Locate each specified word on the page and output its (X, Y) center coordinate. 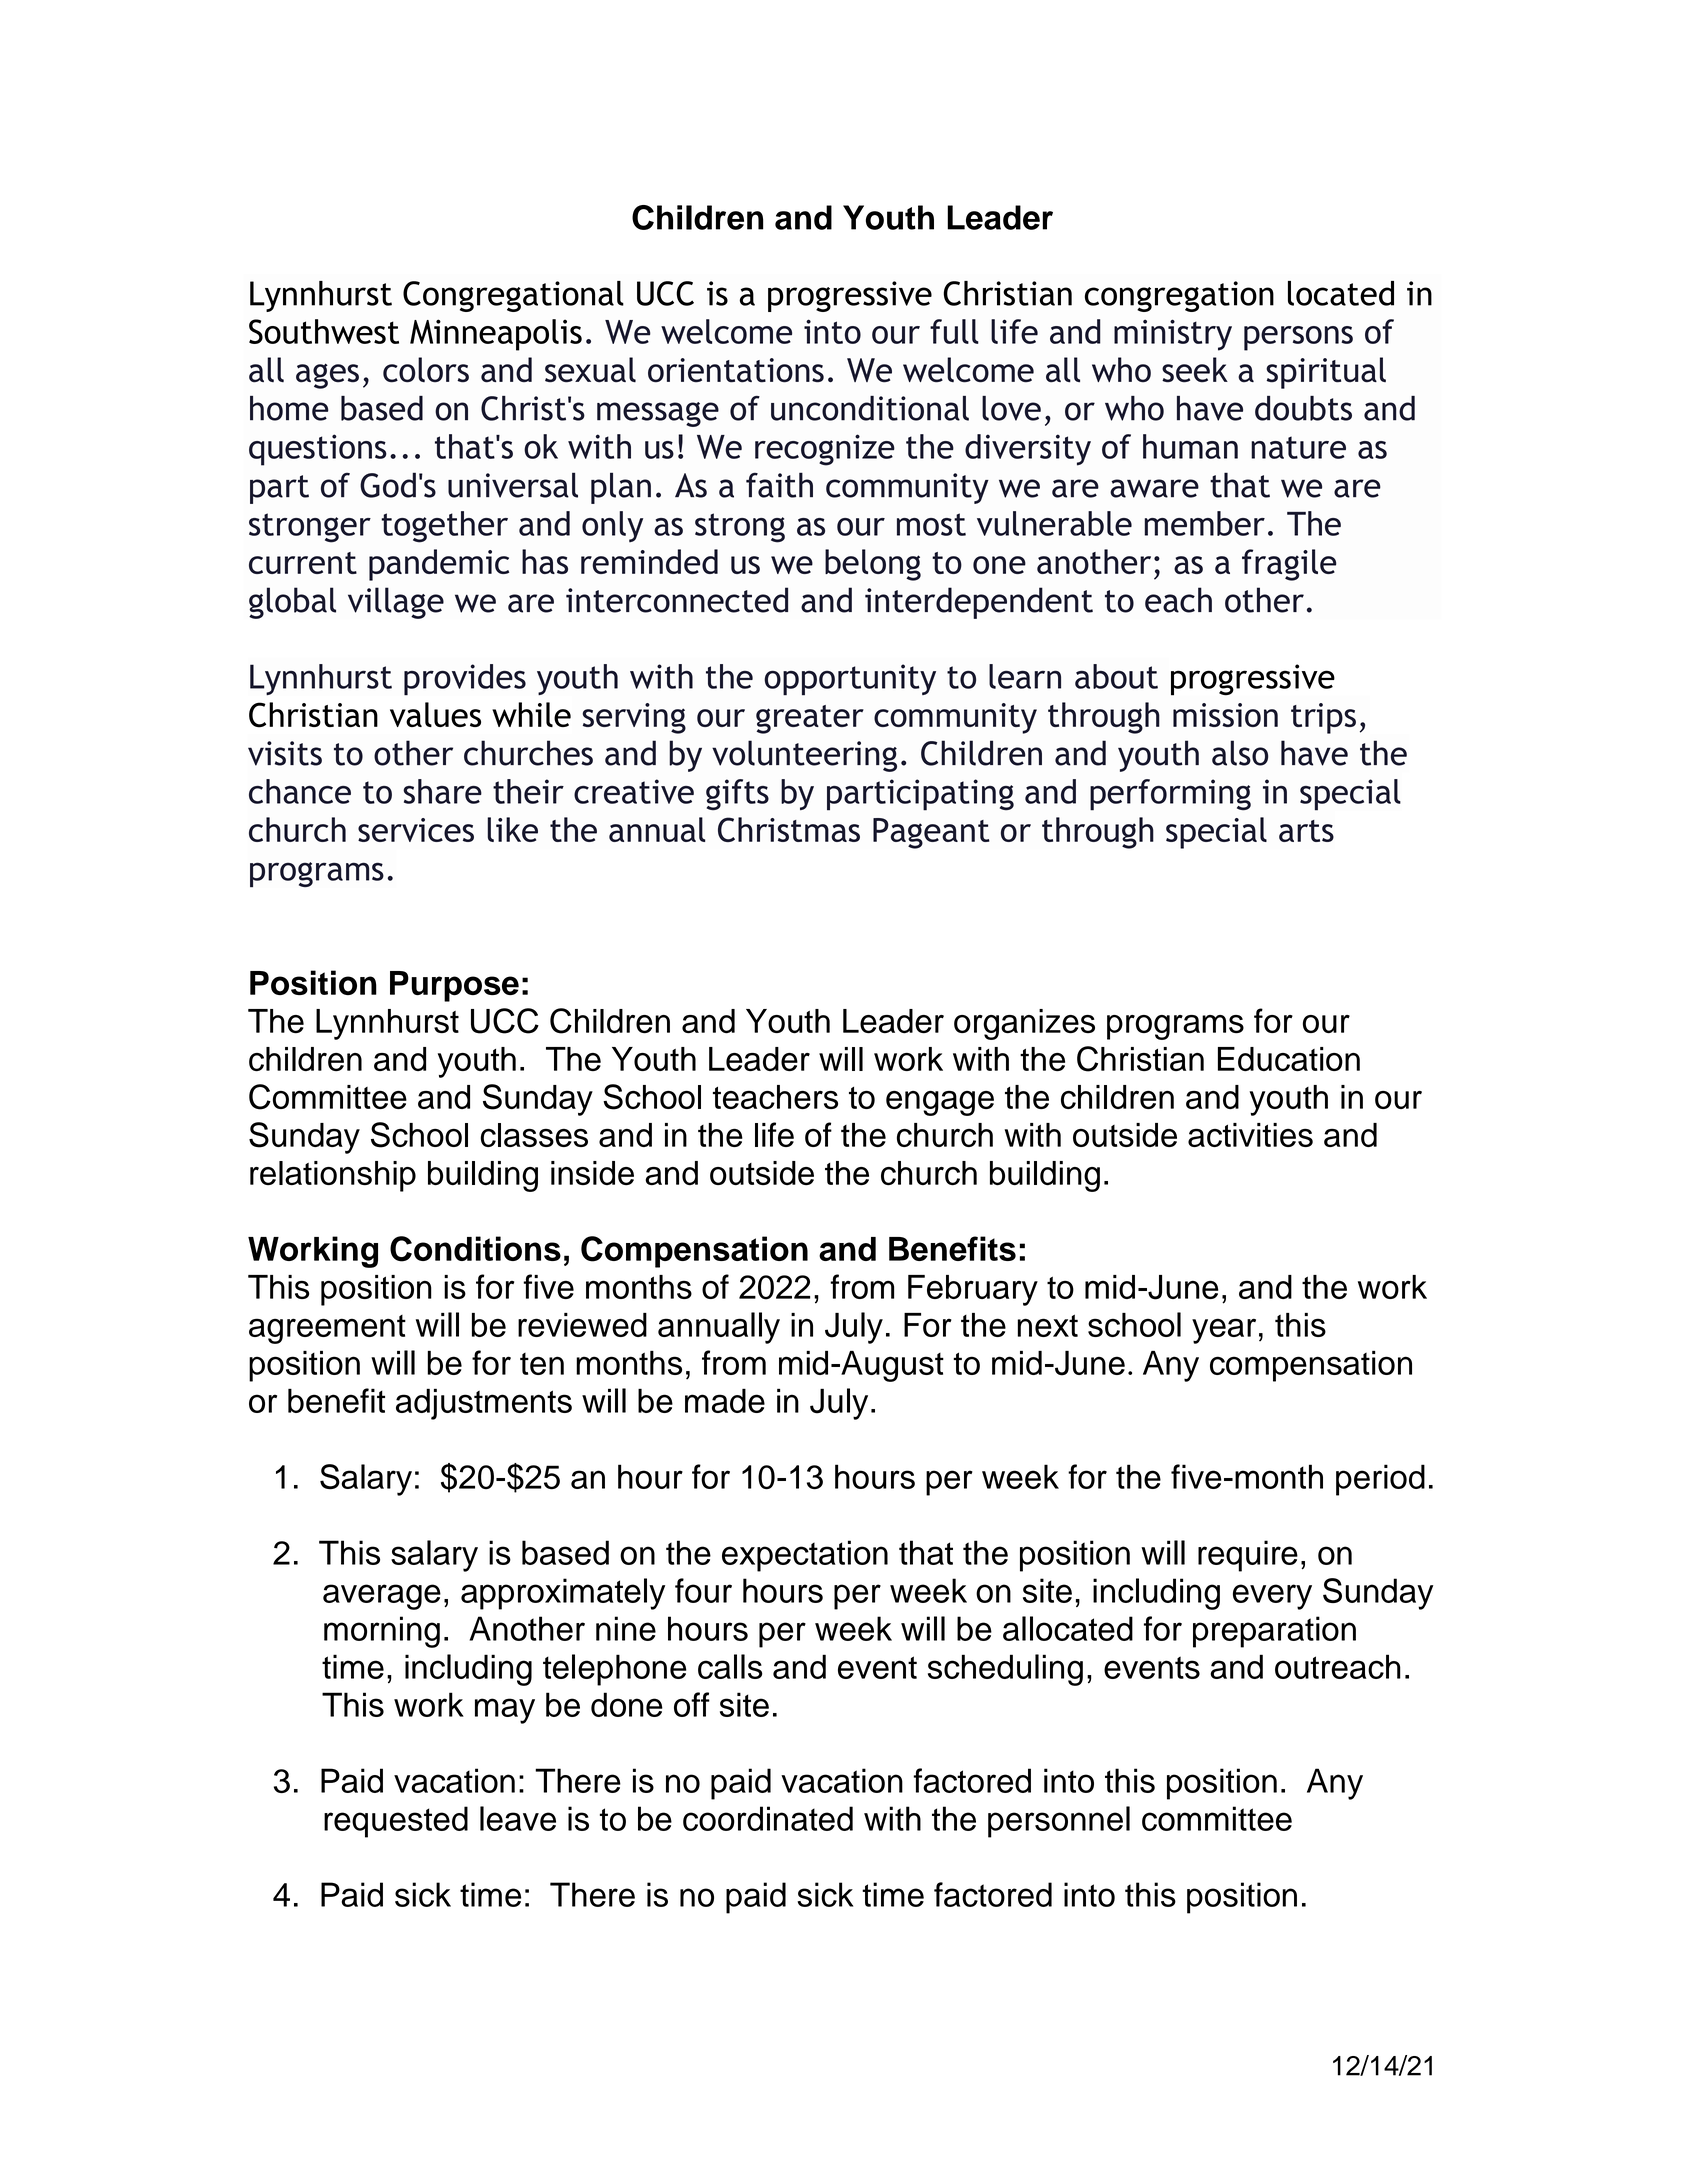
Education (1289, 1059)
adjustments (484, 1404)
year (1224, 1331)
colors (426, 370)
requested (396, 1822)
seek (1195, 370)
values (435, 714)
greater (810, 719)
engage (940, 1103)
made (725, 1400)
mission (1225, 715)
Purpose (454, 986)
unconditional (870, 408)
